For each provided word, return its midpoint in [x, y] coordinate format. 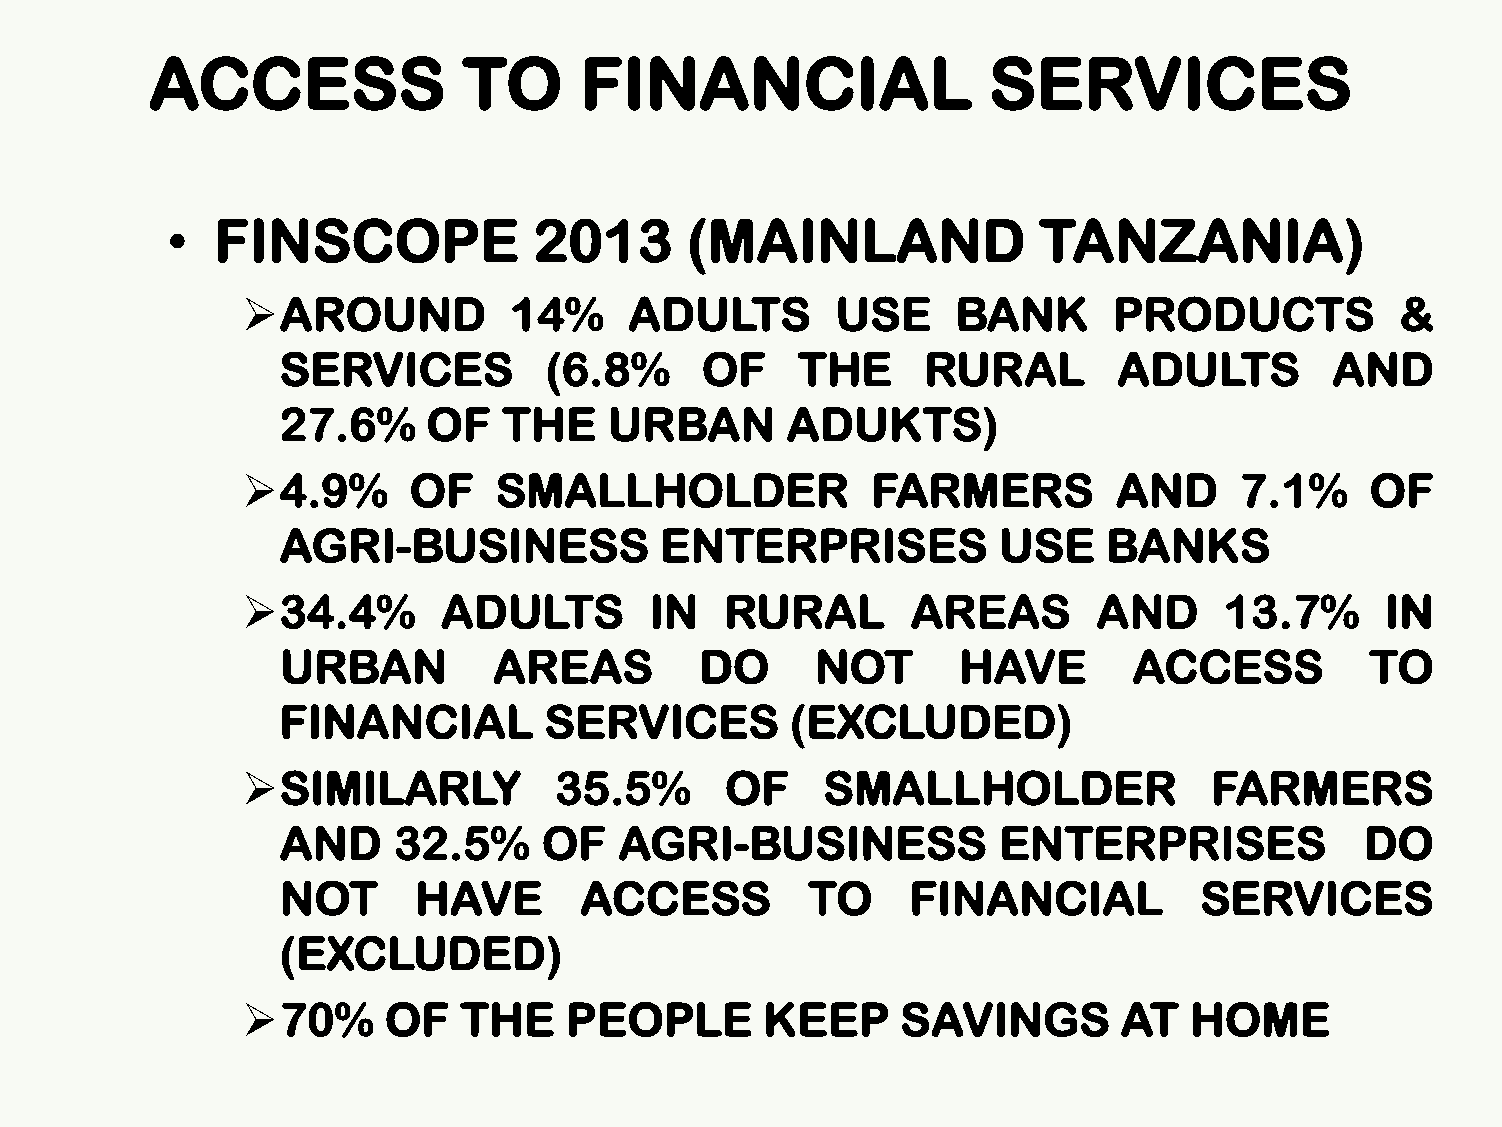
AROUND [382, 314]
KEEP [827, 1019]
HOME [1261, 1019]
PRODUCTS [1244, 314]
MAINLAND [867, 240]
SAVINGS [1005, 1019]
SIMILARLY [401, 788]
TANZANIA [1191, 240]
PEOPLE [660, 1019]
